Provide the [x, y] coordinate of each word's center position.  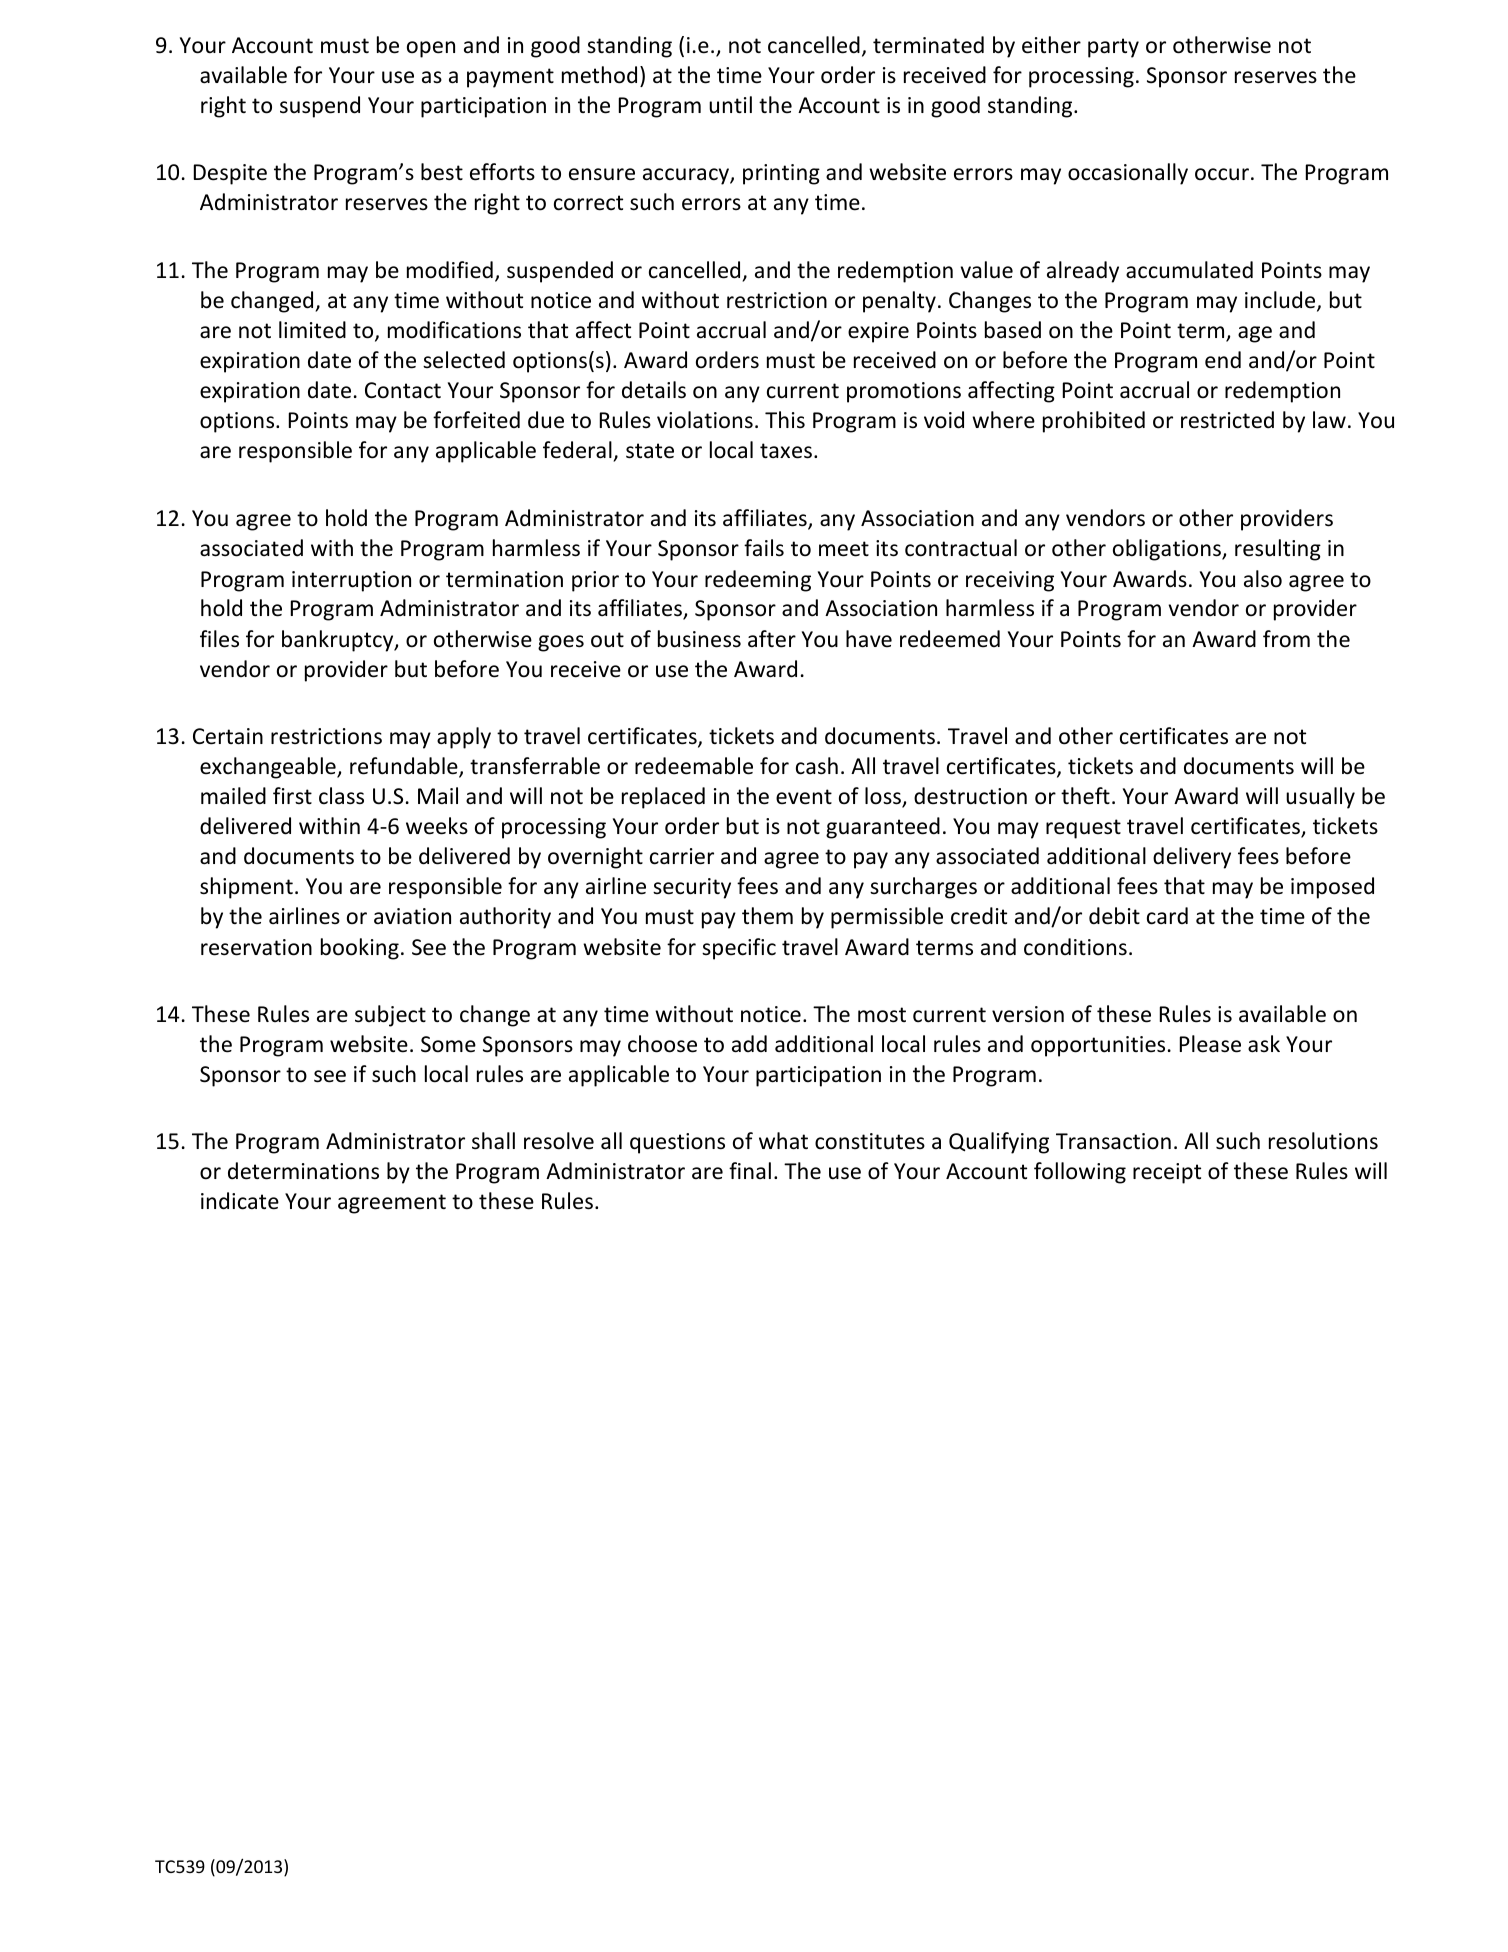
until [730, 105]
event [804, 797]
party [1113, 48]
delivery [1192, 858]
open [431, 49]
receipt [1167, 1173]
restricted [1227, 420]
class [341, 796]
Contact [403, 390]
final [750, 1170]
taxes [786, 451]
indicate [240, 1201]
